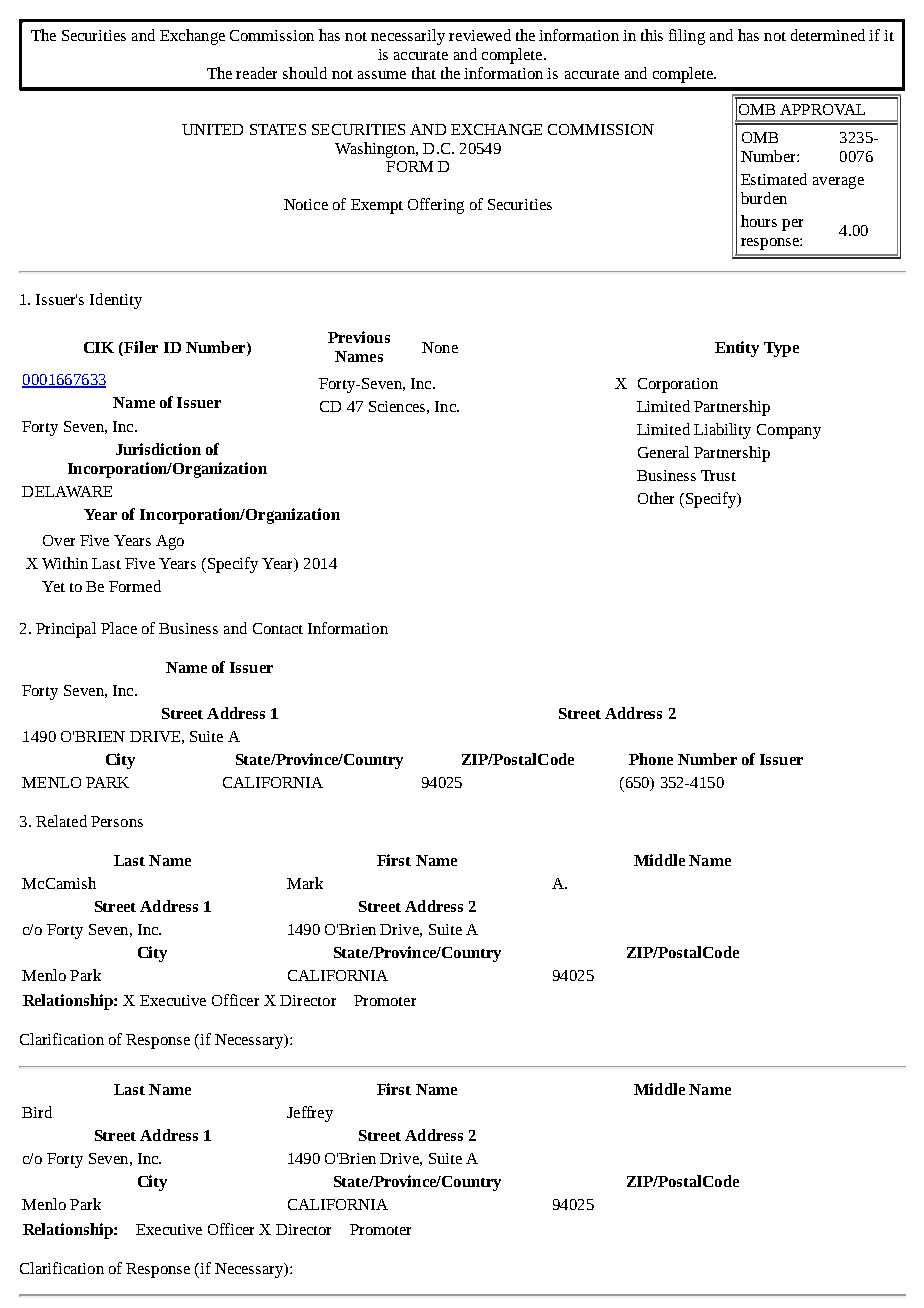 This screenshot has width=924, height=1308. What do you see at coordinates (305, 883) in the screenshot?
I see `Mark` at bounding box center [305, 883].
